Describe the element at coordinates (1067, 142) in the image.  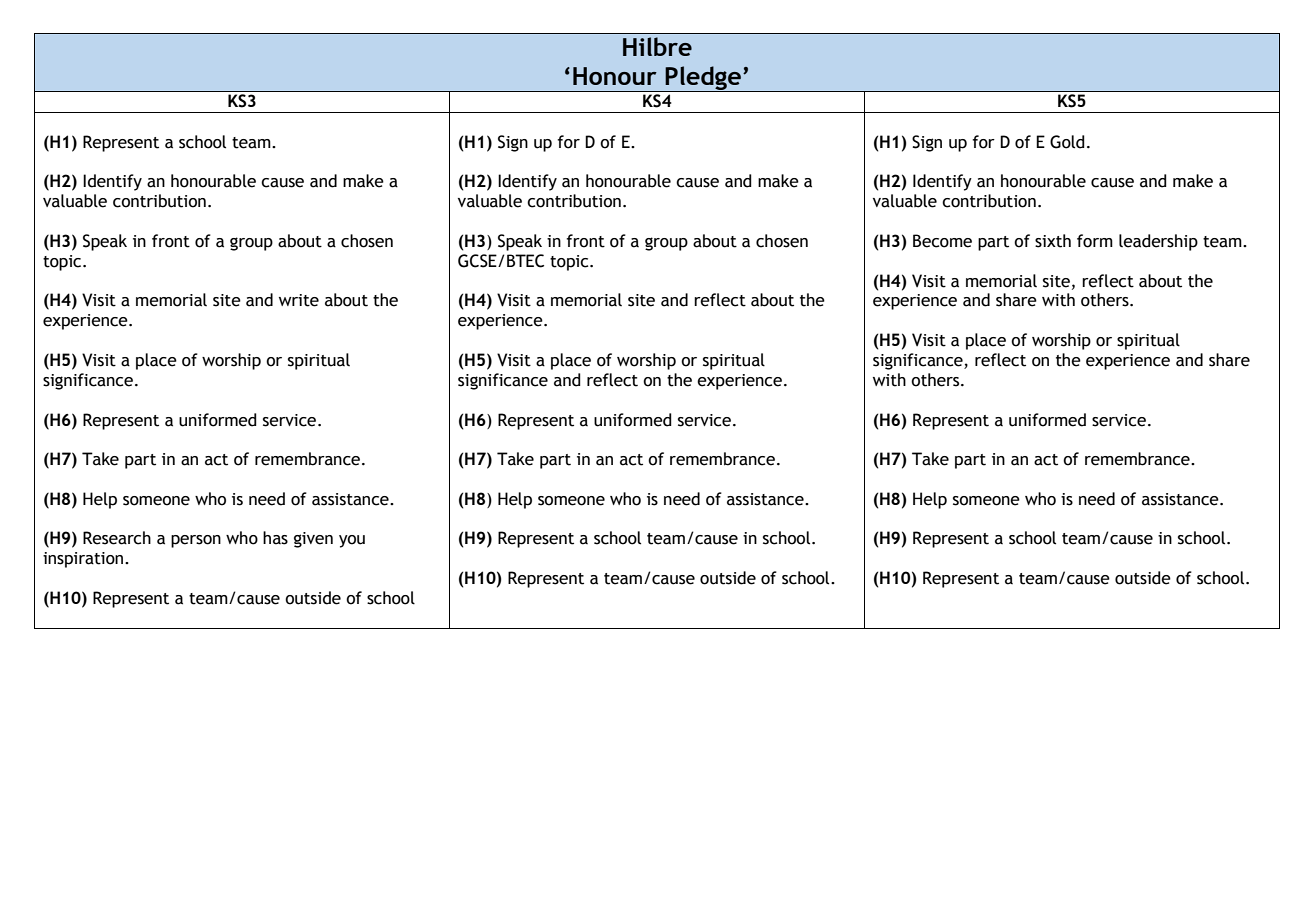
I see `Gold` at that location.
